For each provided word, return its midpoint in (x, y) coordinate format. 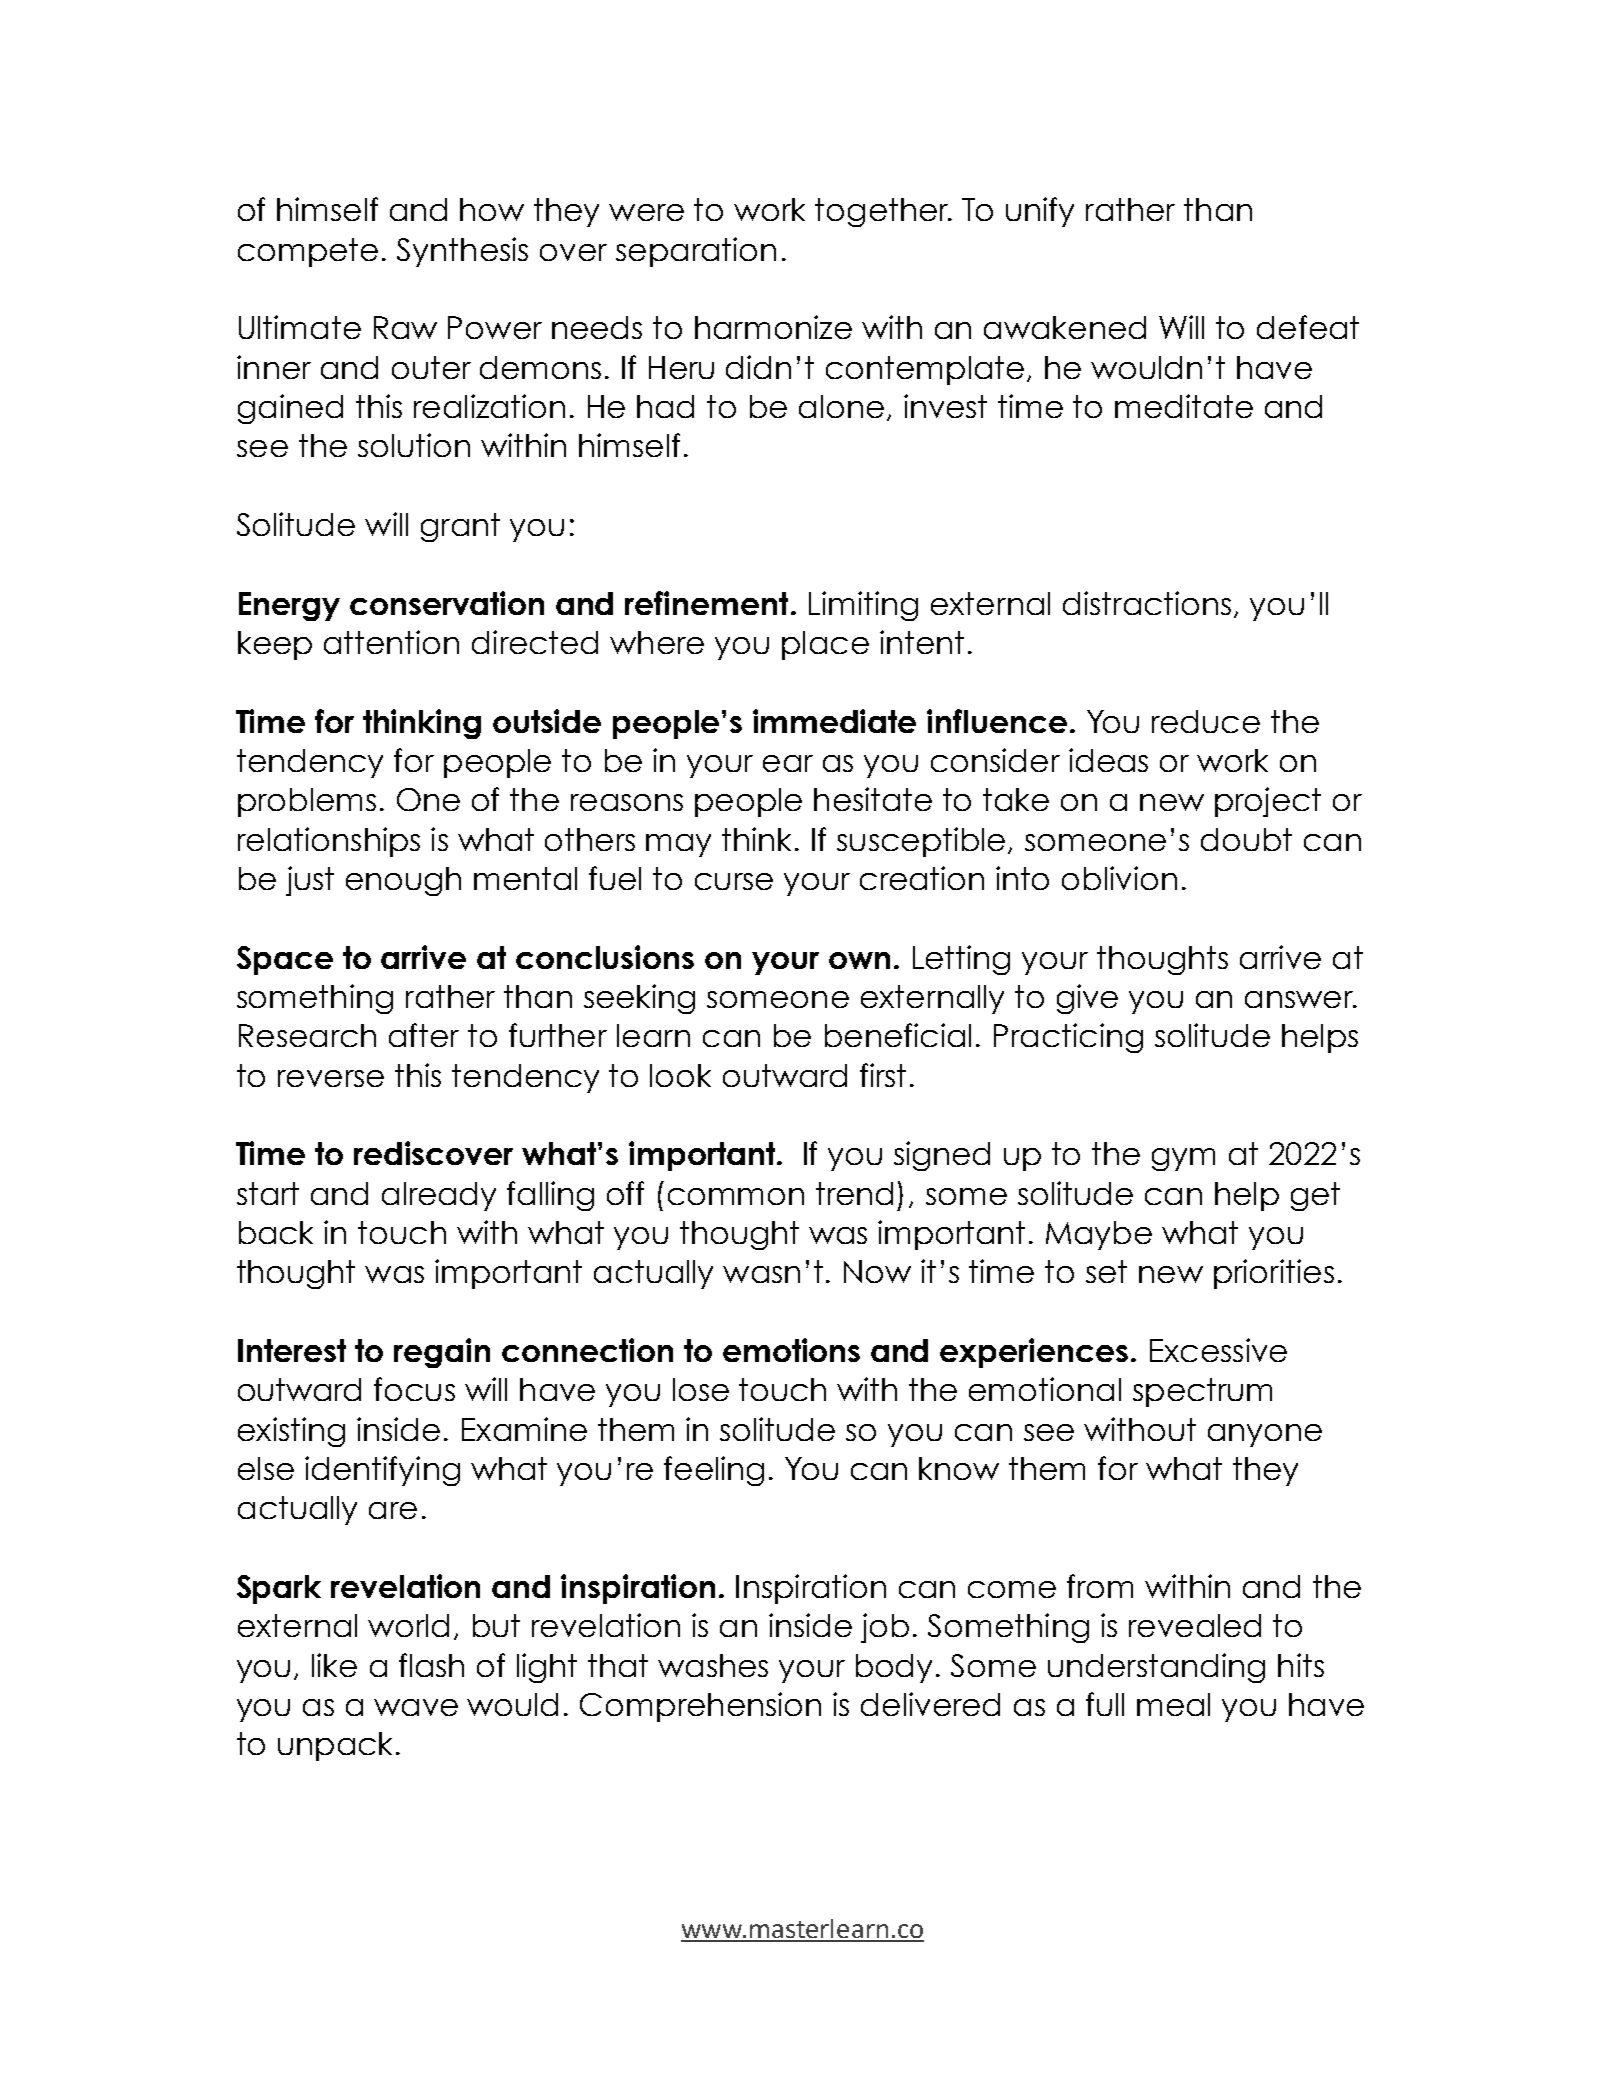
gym (1183, 1159)
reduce (1206, 721)
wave (416, 1707)
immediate (834, 721)
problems (307, 802)
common (736, 1196)
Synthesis (462, 252)
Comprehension (700, 1707)
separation (696, 252)
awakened (1065, 327)
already (439, 1196)
